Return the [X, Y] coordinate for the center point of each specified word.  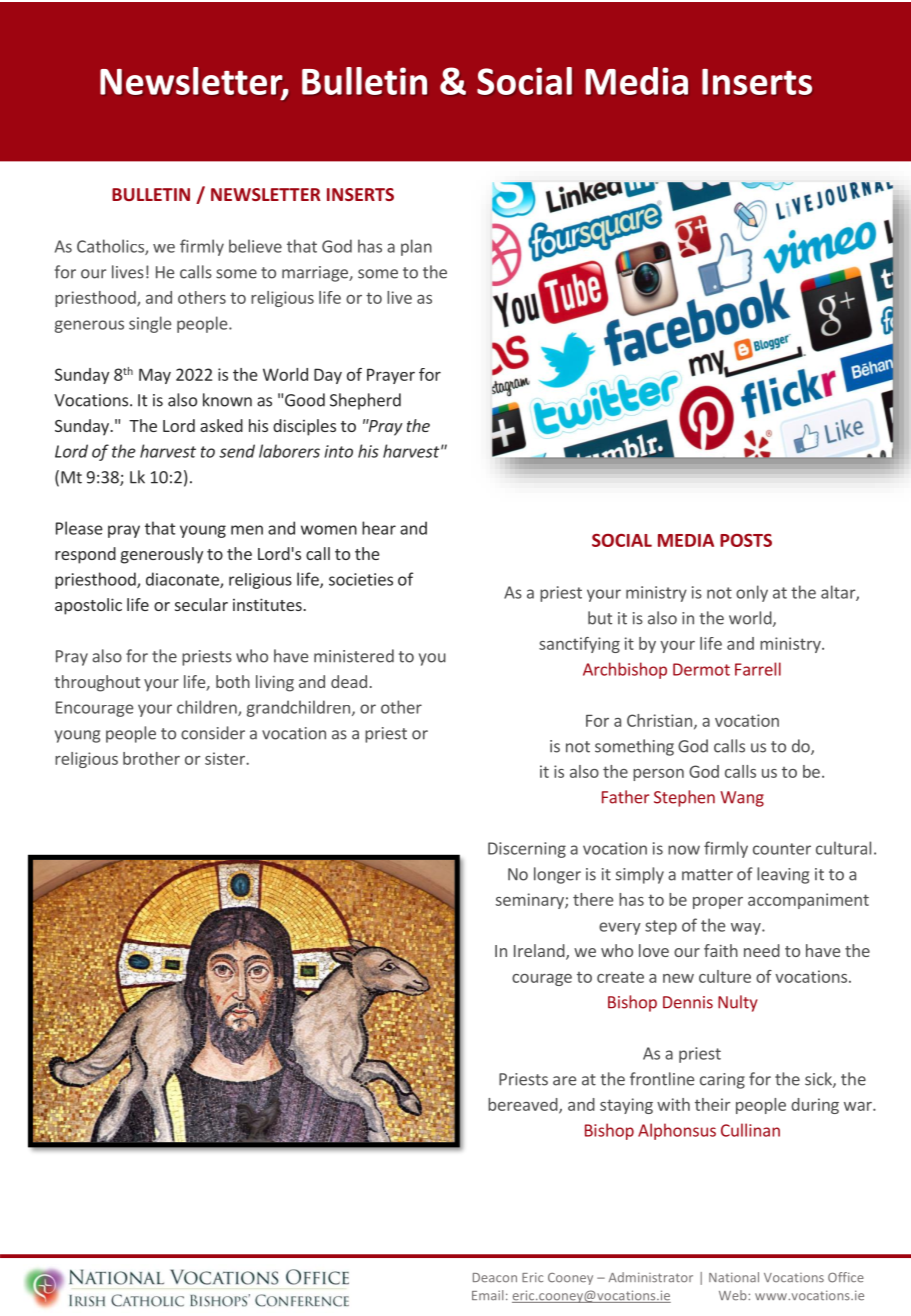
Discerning [527, 850]
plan [416, 247]
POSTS [746, 540]
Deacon [495, 1278]
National [734, 1277]
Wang [742, 799]
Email [487, 1295]
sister [226, 758]
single [150, 324]
